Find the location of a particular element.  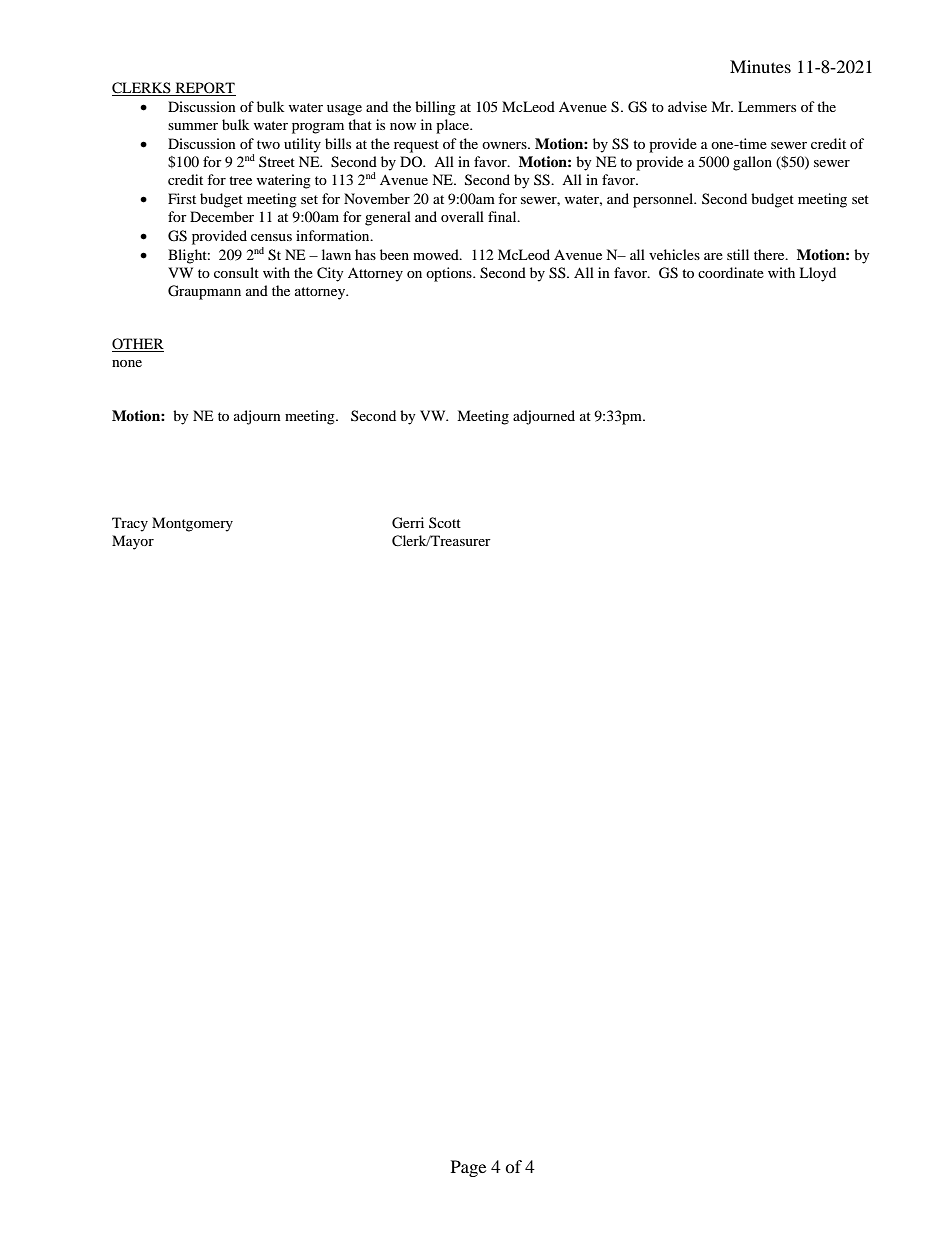

Gerri is located at coordinates (408, 523).
